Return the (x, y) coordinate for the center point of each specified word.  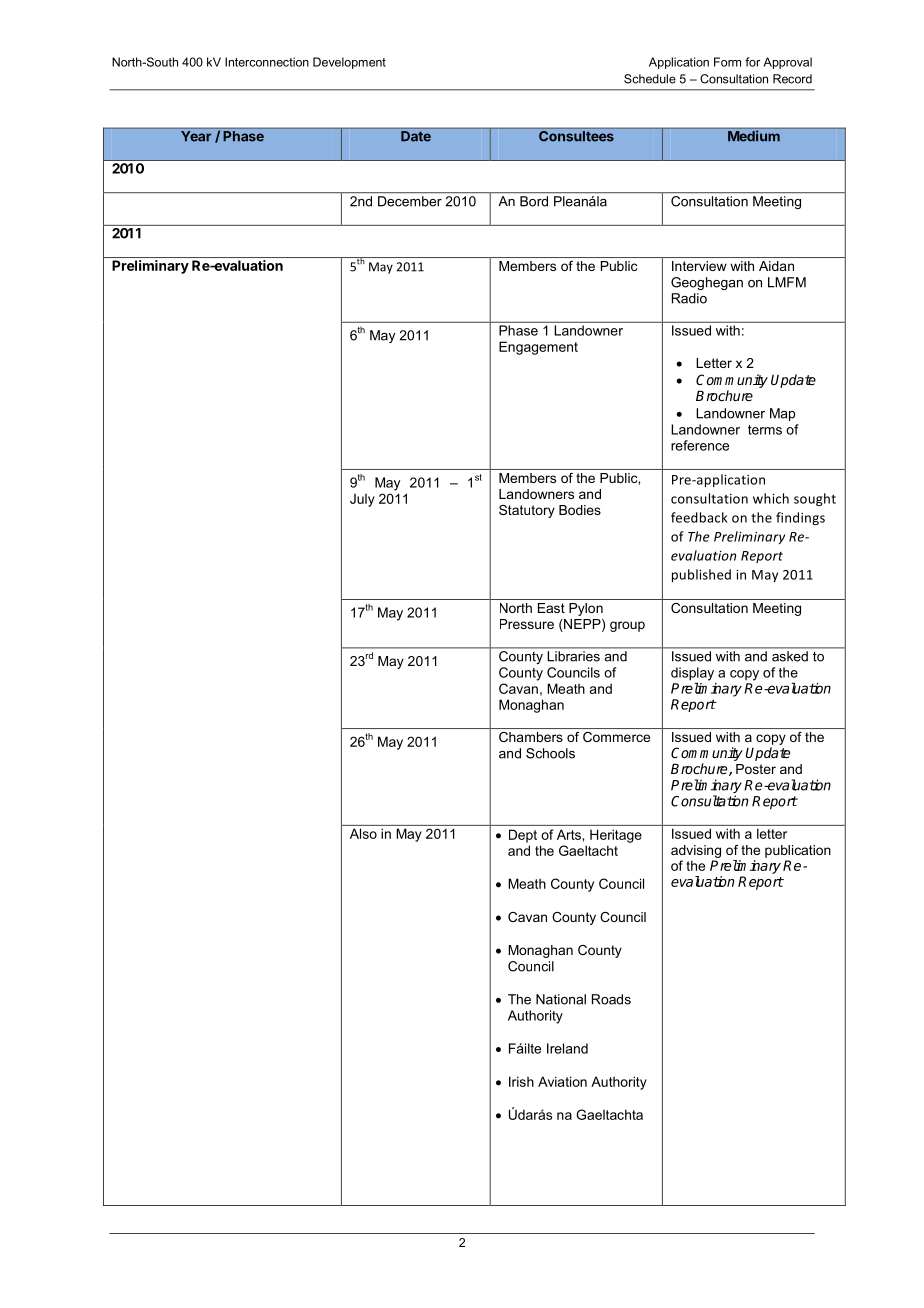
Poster (756, 769)
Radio (689, 298)
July (362, 500)
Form (727, 62)
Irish (521, 1081)
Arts (570, 834)
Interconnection (267, 62)
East (551, 608)
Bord (534, 201)
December (410, 201)
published (701, 575)
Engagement (538, 348)
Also (363, 833)
